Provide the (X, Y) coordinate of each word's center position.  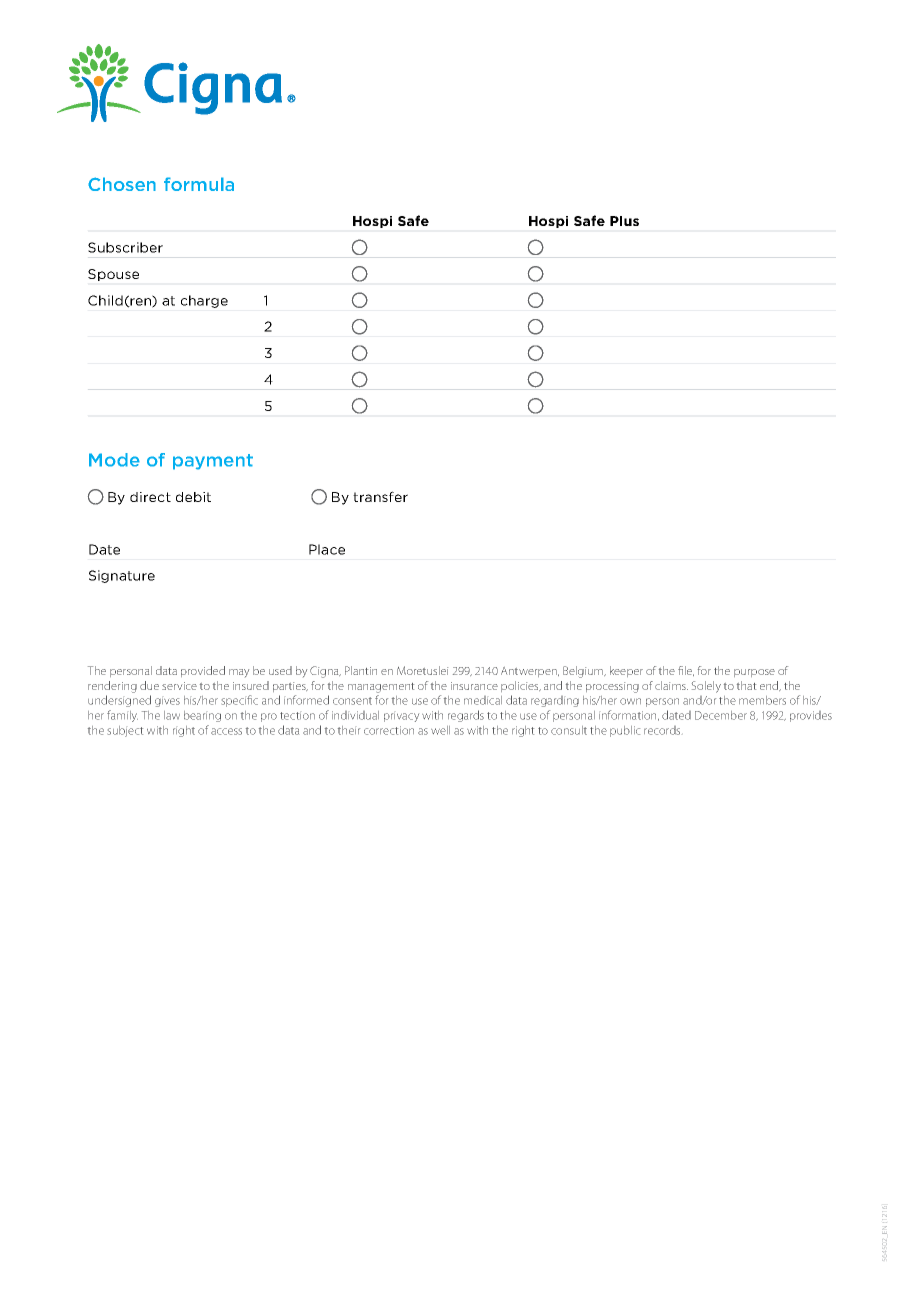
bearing (202, 716)
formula (199, 184)
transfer (380, 496)
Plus (624, 221)
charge (204, 301)
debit (193, 497)
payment (213, 462)
